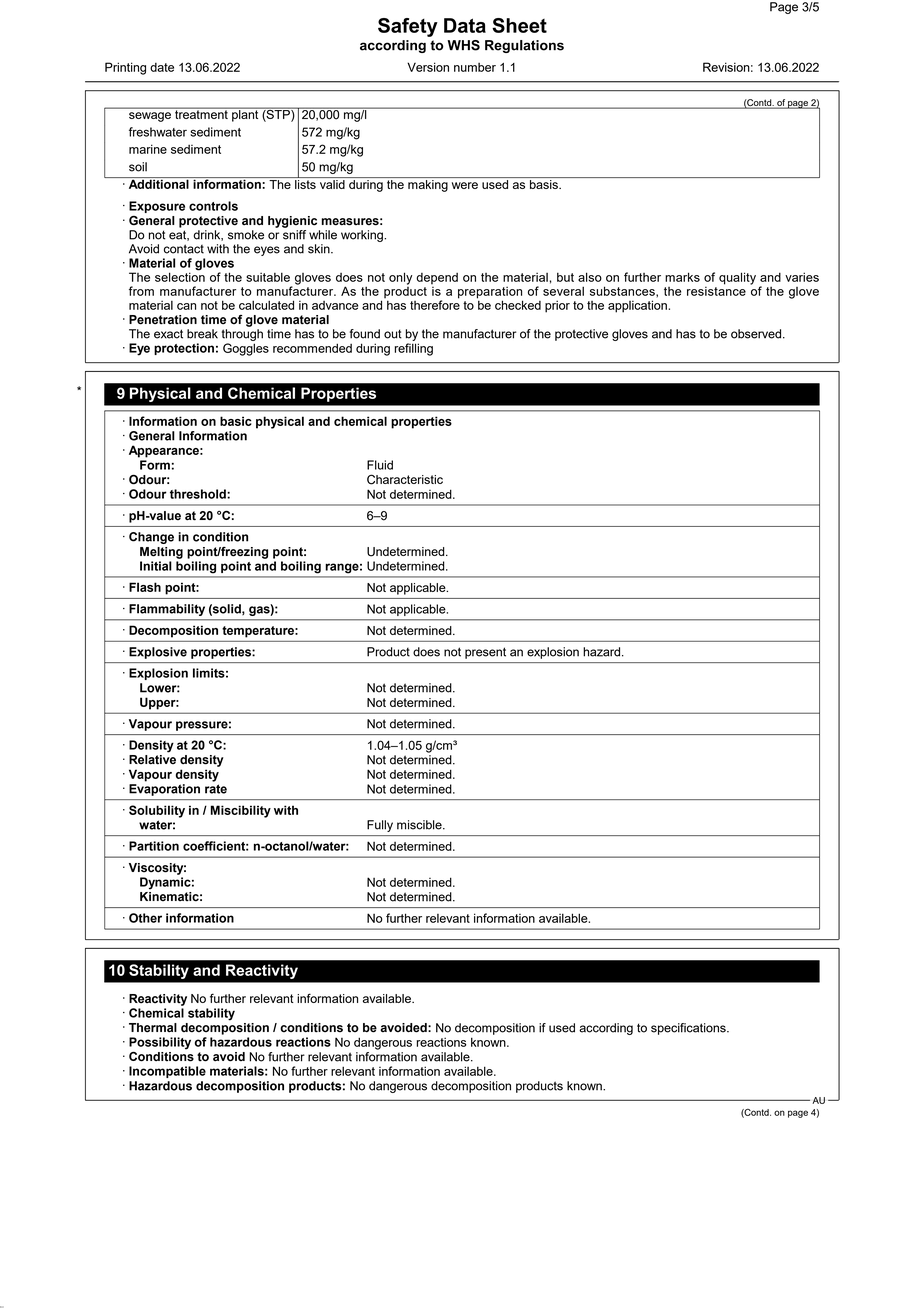 Image resolution: width=924 pixels, height=1308 pixels. What do you see at coordinates (420, 825) in the image?
I see `miscible` at bounding box center [420, 825].
